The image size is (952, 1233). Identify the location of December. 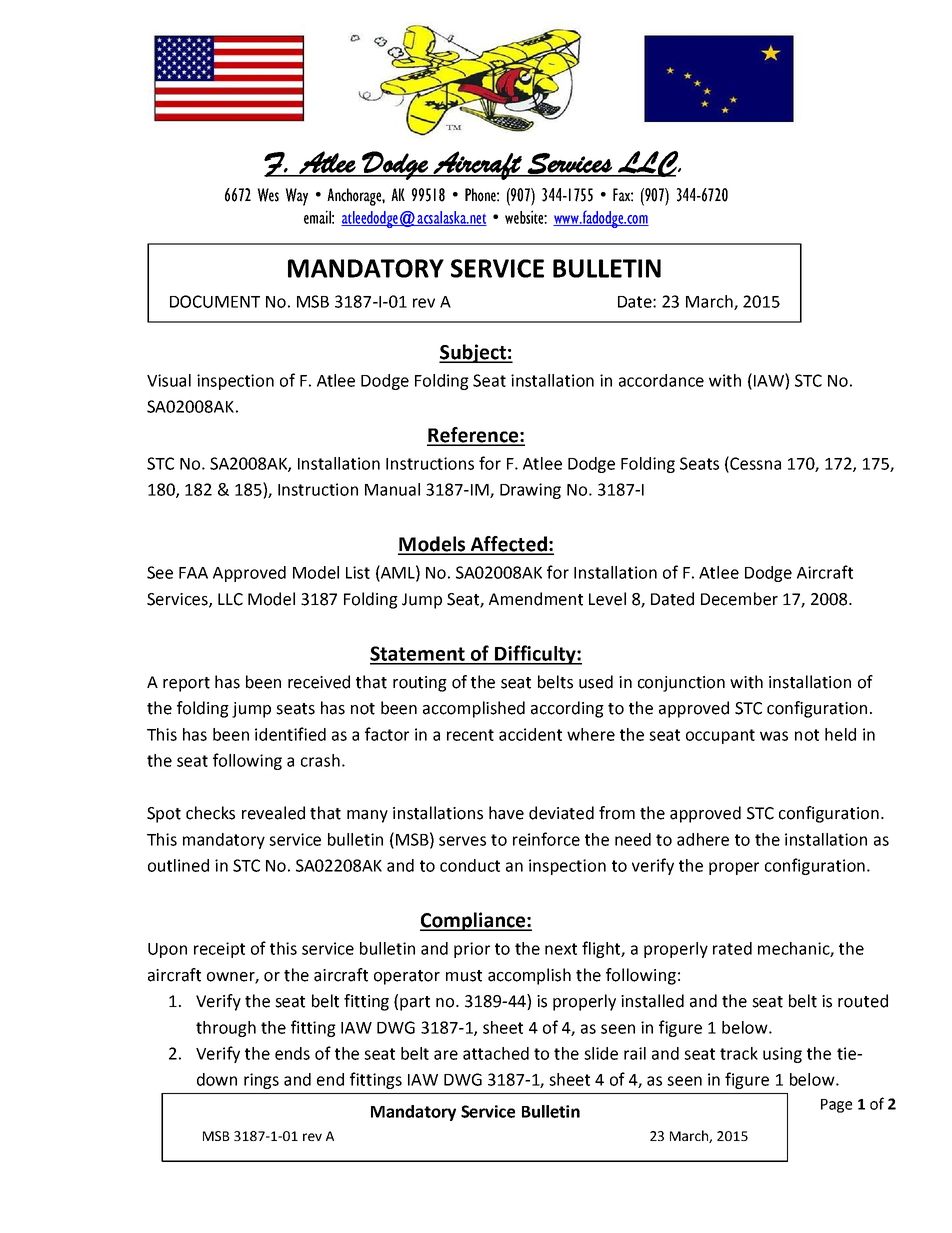
(739, 599).
